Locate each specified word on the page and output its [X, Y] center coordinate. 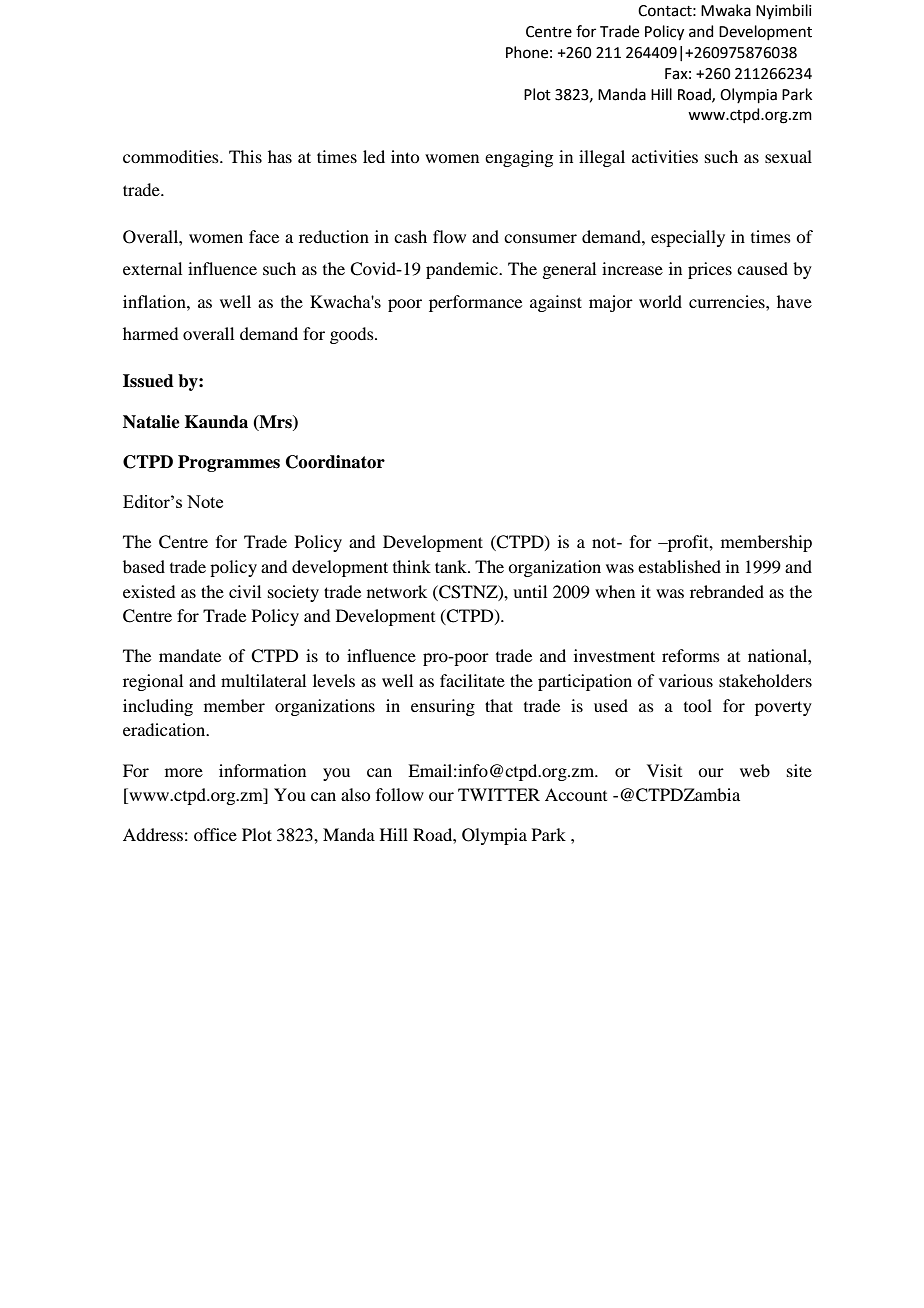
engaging [519, 158]
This [245, 156]
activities [665, 156]
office [215, 834]
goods [353, 335]
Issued [148, 381]
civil [245, 591]
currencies [728, 301]
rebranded [727, 591]
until [530, 591]
